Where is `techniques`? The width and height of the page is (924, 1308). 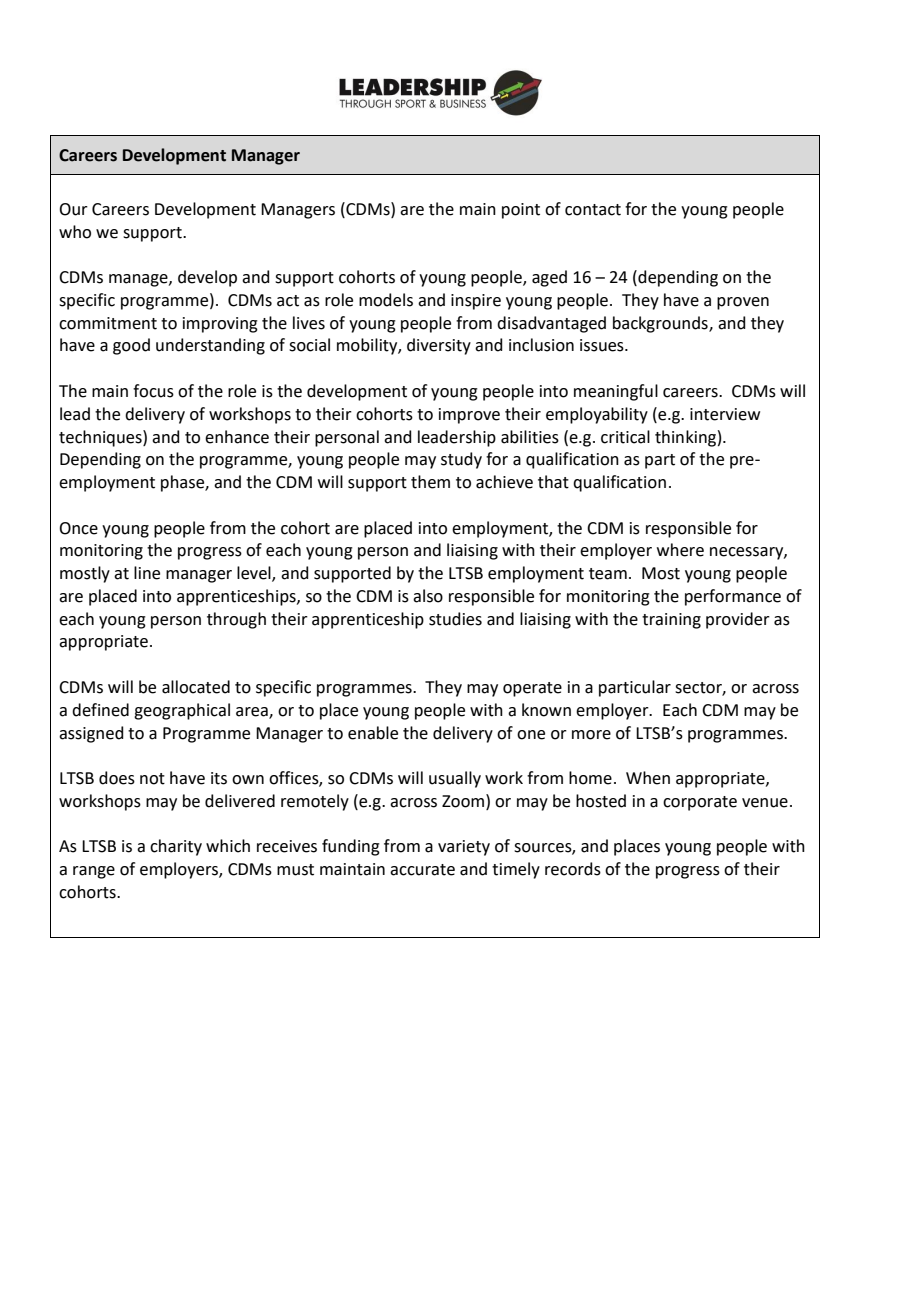 techniques is located at coordinates (101, 438).
